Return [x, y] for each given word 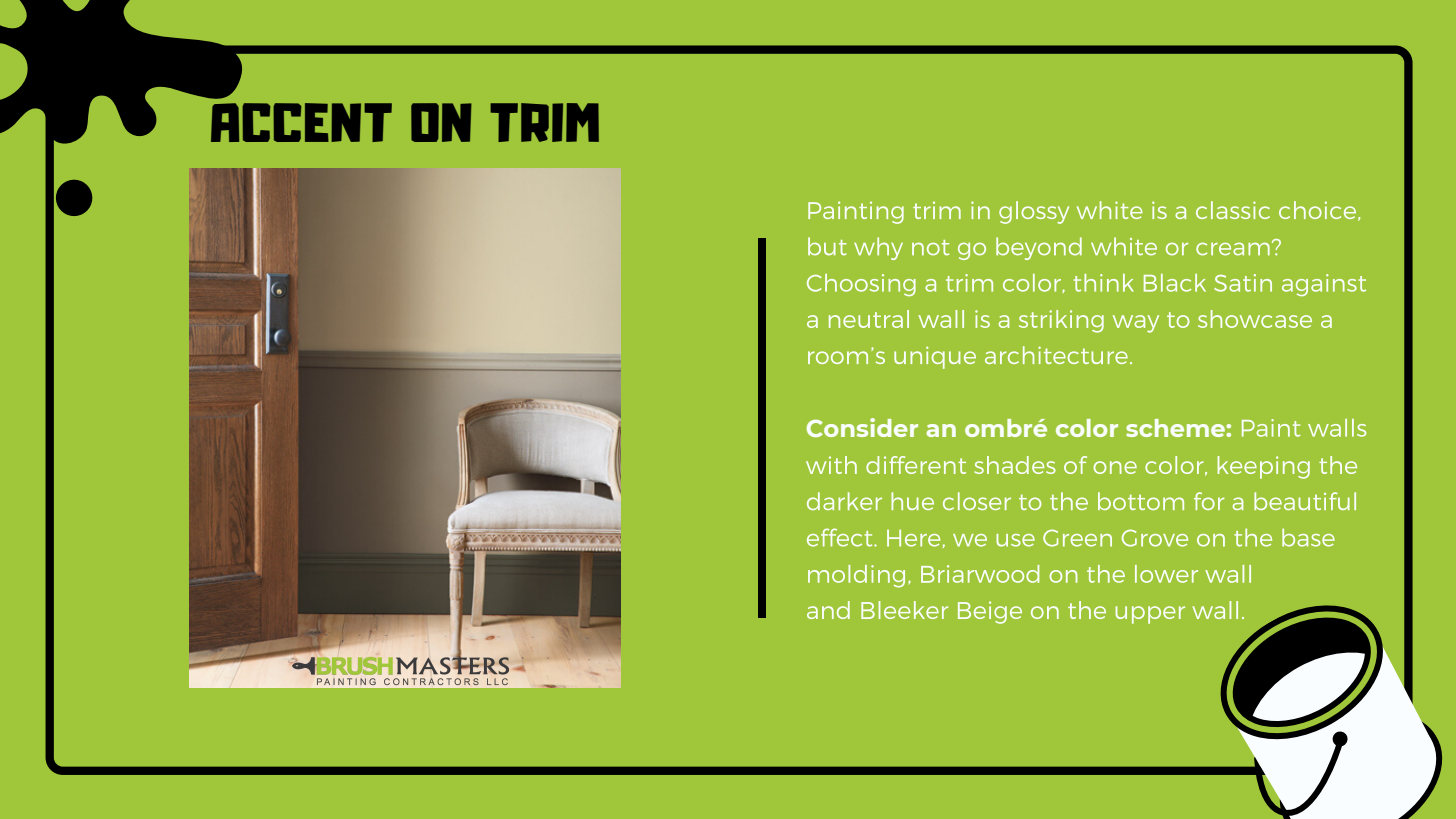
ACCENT [301, 122]
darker [844, 501]
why [878, 248]
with [831, 465]
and [828, 610]
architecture [1056, 355]
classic [1233, 210]
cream [1233, 249]
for [1209, 501]
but [827, 246]
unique [935, 357]
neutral [869, 319]
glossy [1034, 212]
